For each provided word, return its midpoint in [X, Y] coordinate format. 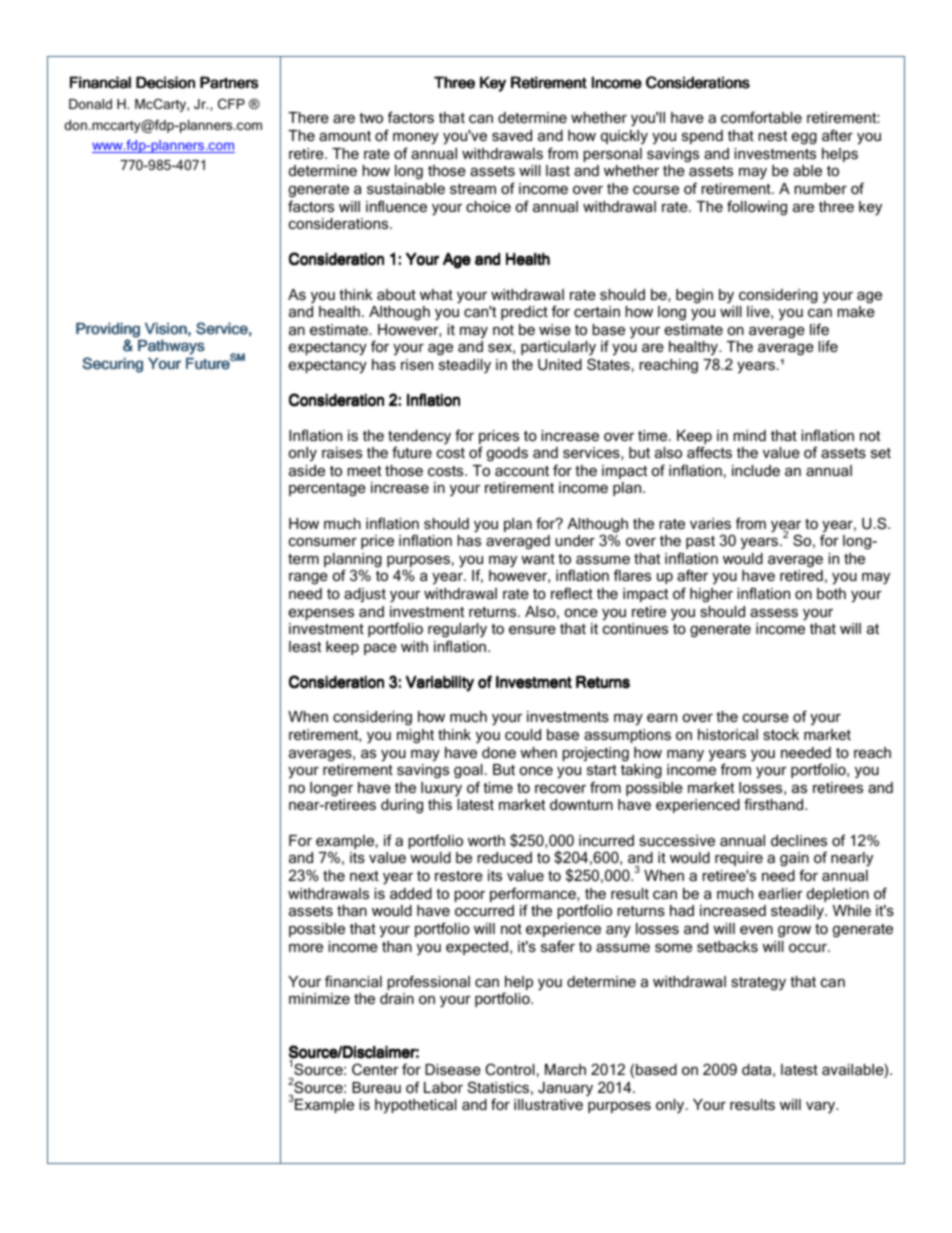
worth [486, 840]
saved [512, 135]
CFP [231, 104]
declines [799, 840]
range [308, 578]
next [364, 876]
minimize [319, 998]
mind [750, 435]
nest [773, 136]
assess [774, 612]
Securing [112, 365]
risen [417, 364]
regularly [457, 632]
